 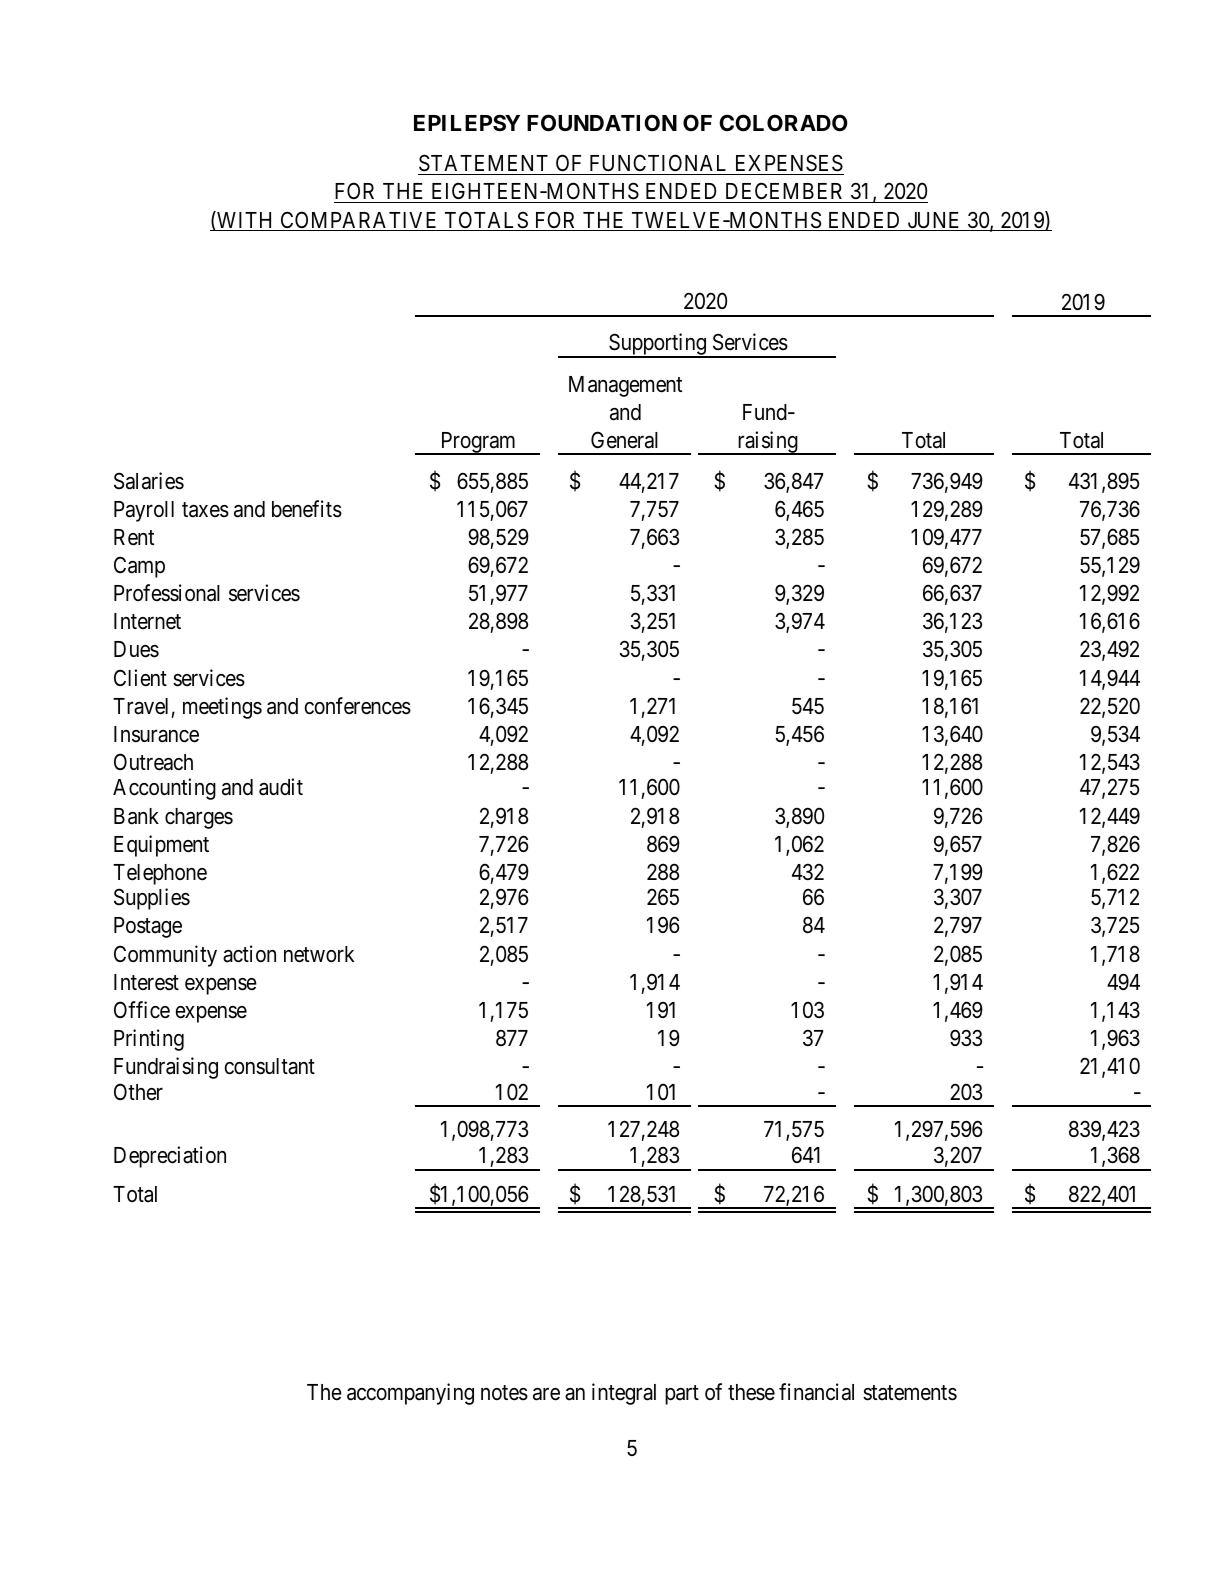 What do you see at coordinates (319, 954) in the image?
I see `network` at bounding box center [319, 954].
